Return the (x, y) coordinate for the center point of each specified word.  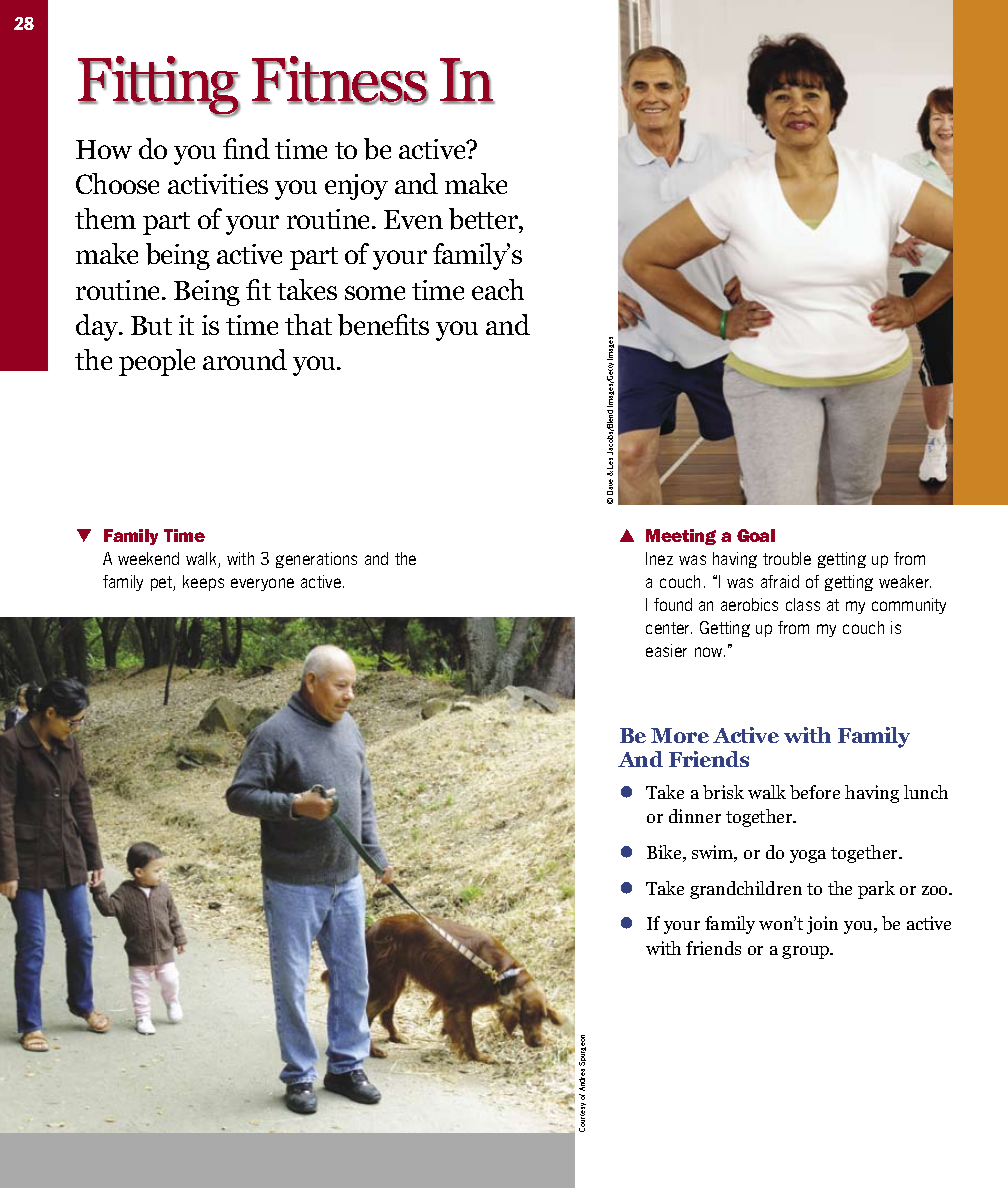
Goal (756, 535)
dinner (695, 816)
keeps (203, 583)
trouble (787, 558)
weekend (148, 558)
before (815, 792)
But (151, 325)
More (680, 735)
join (822, 925)
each (498, 289)
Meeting (681, 537)
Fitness (340, 80)
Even (413, 219)
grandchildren (746, 890)
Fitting (159, 86)
